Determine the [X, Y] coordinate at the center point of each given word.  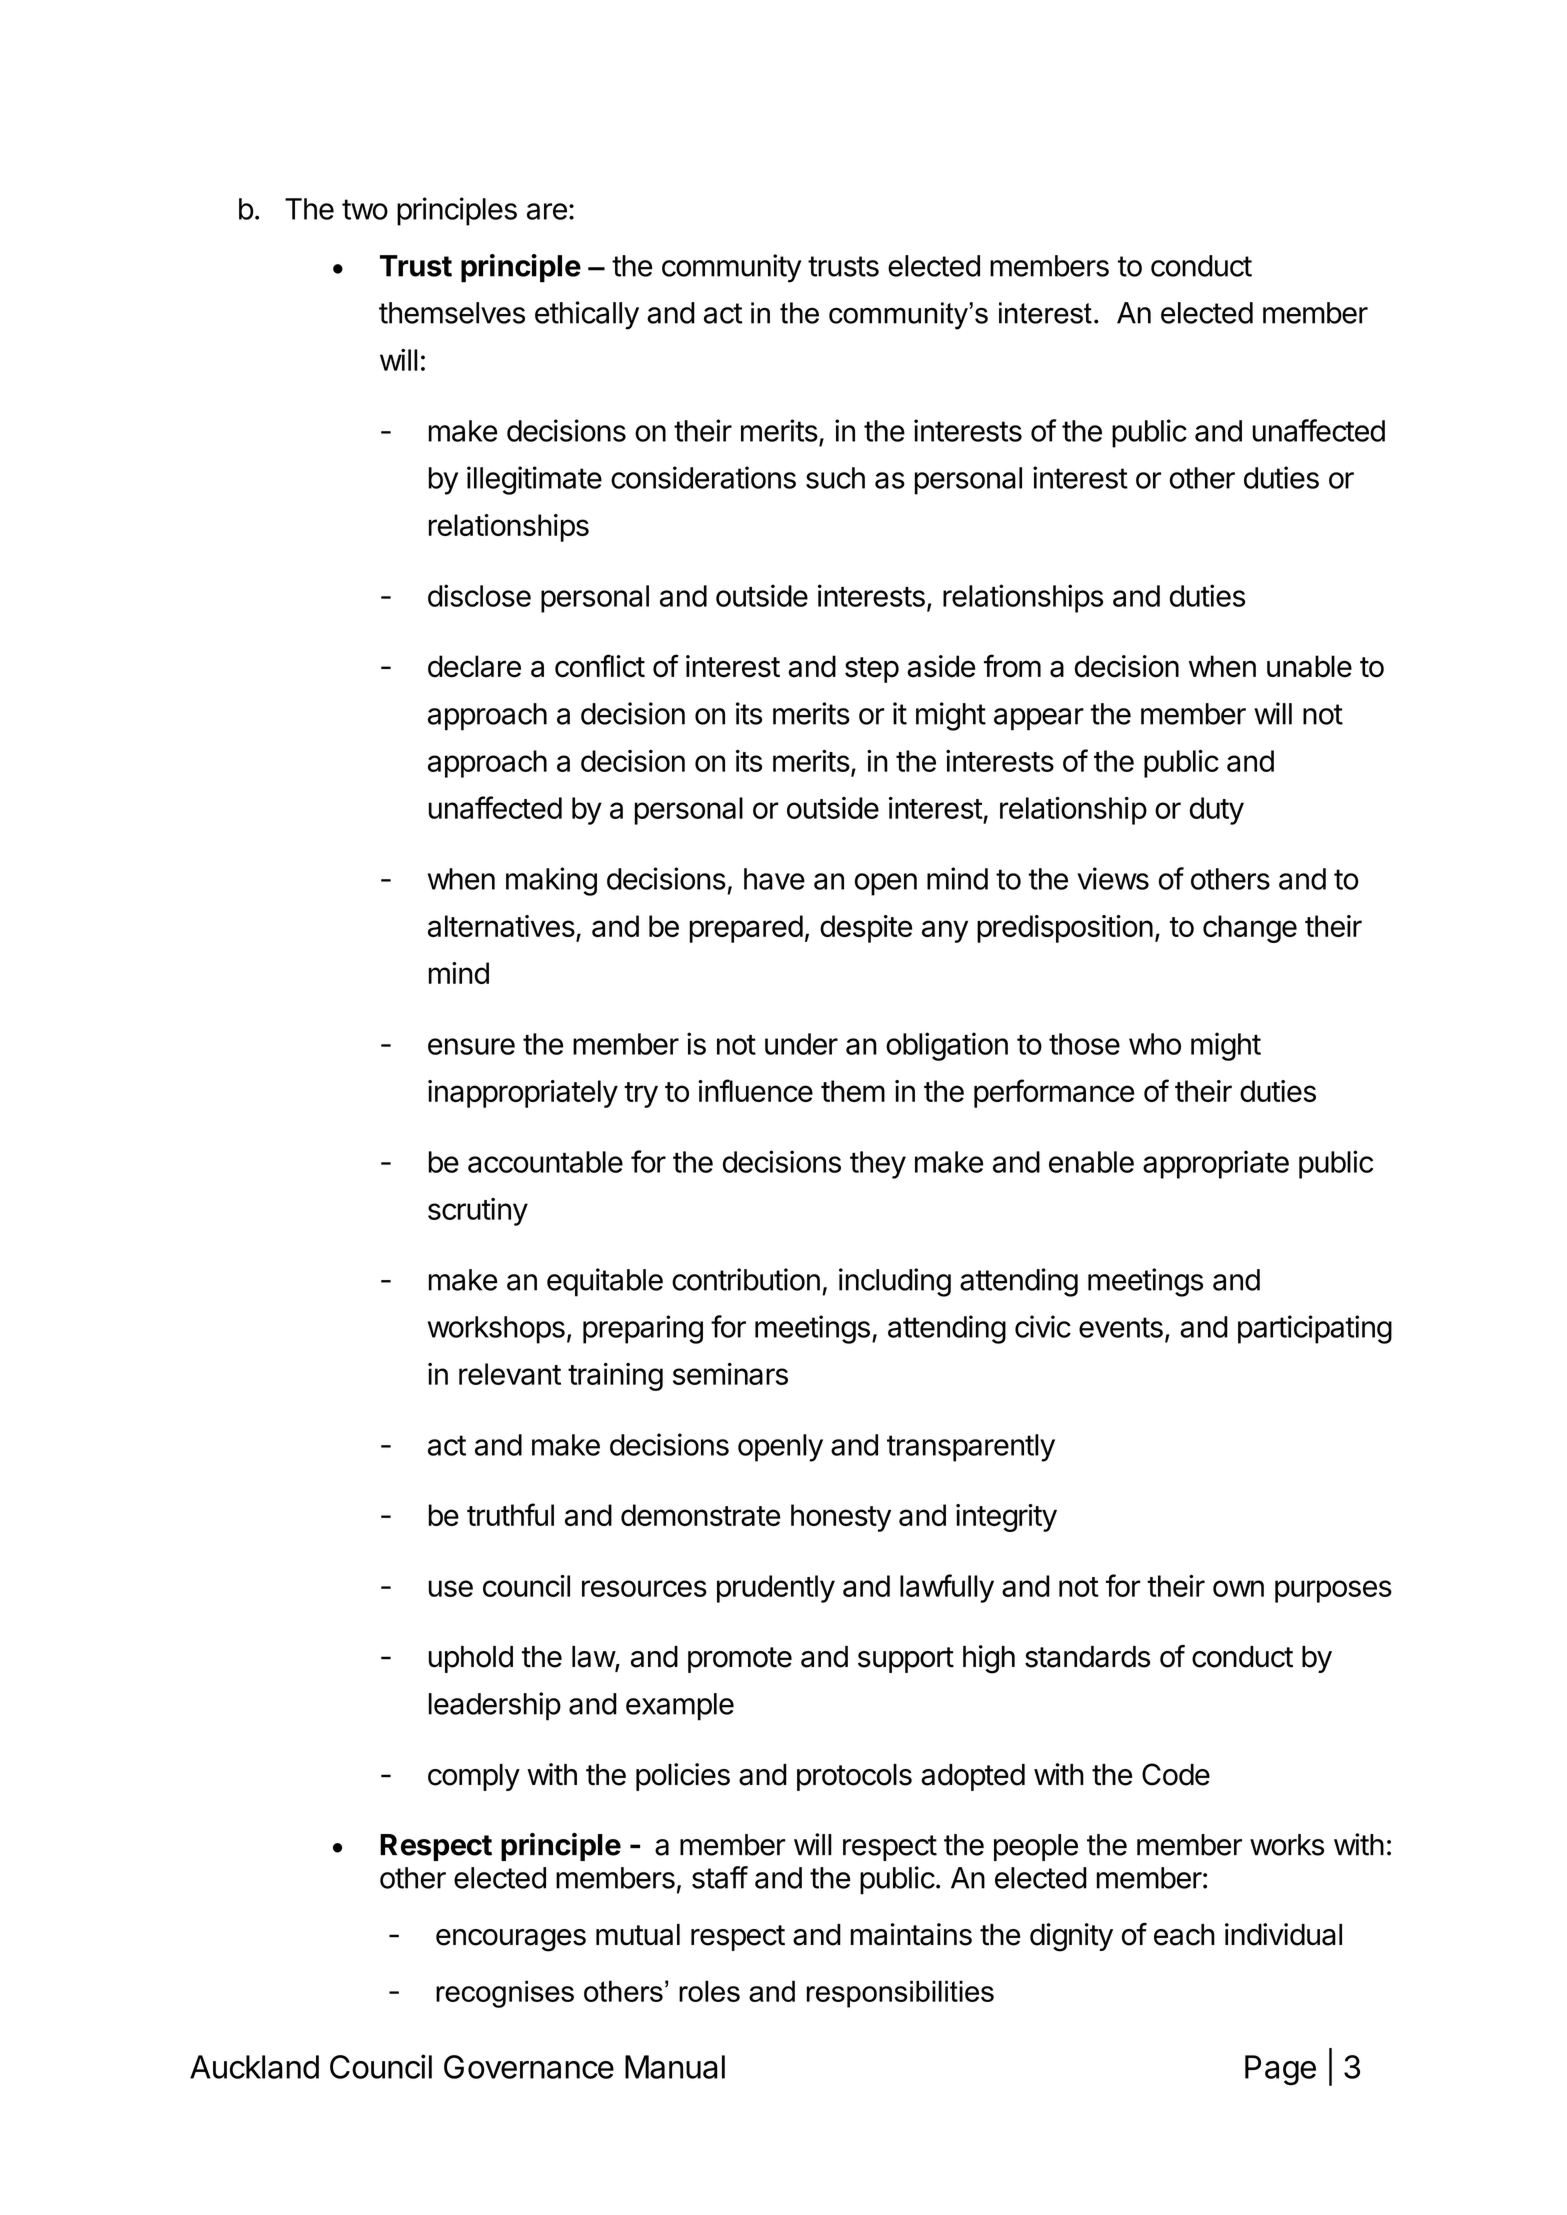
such [835, 478]
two [365, 209]
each [1184, 1935]
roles [709, 1991]
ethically [587, 315]
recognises [505, 1994]
